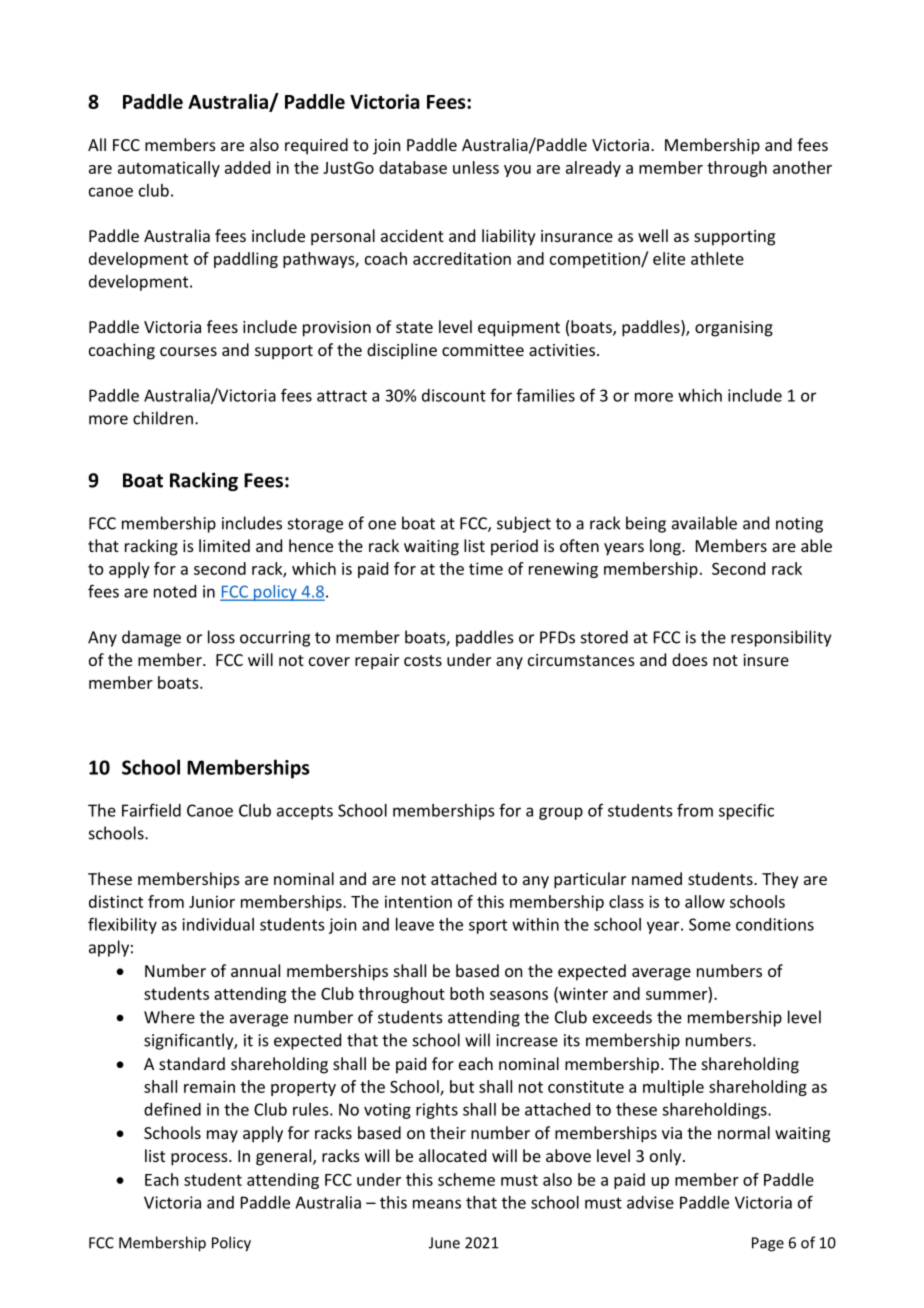  What do you see at coordinates (476, 167) in the document?
I see `unless` at bounding box center [476, 167].
